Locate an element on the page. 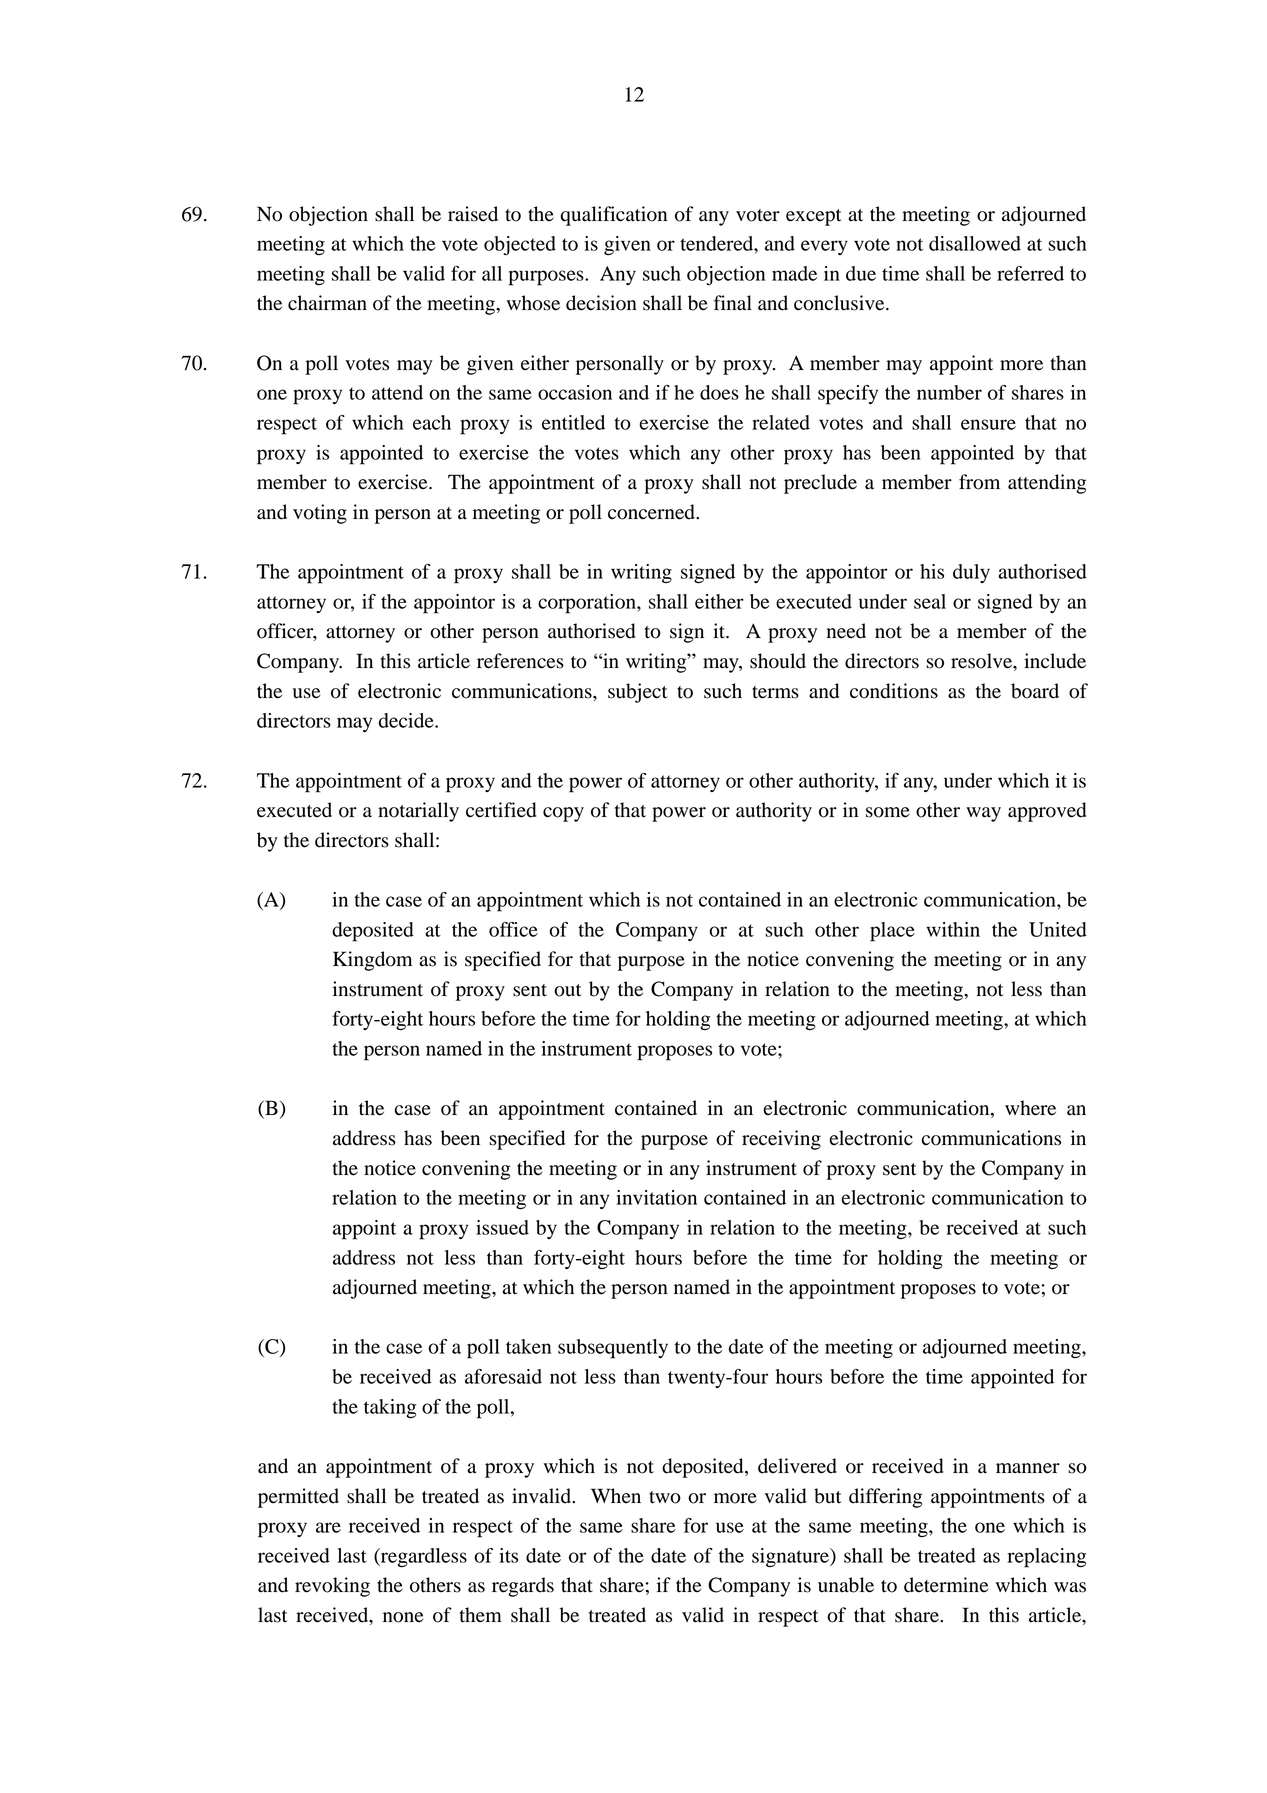 The height and width of the document is (1793, 1267). two is located at coordinates (665, 1497).
